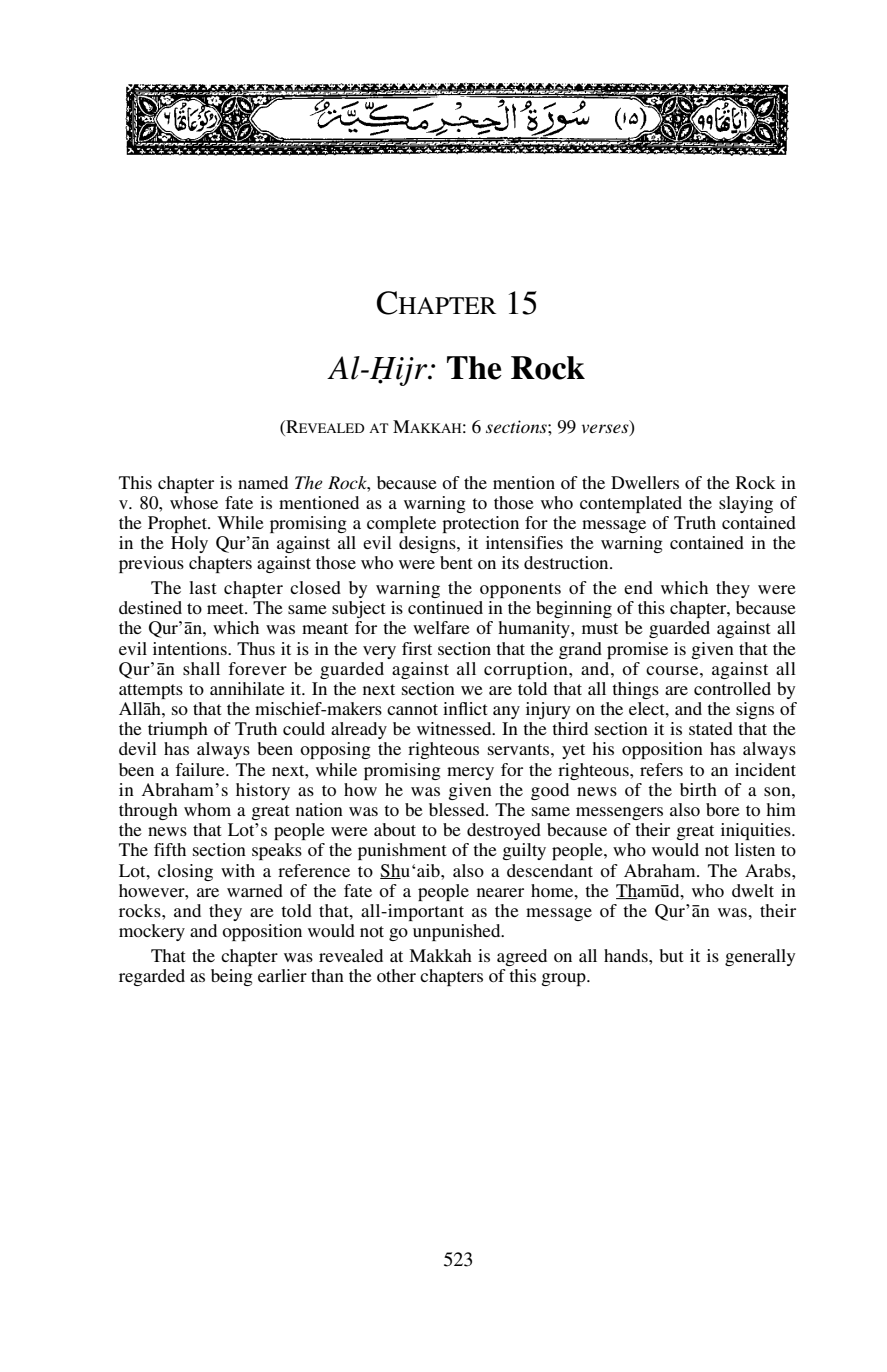 This screenshot has width=887, height=1372. What do you see at coordinates (522, 957) in the screenshot?
I see `agreed` at bounding box center [522, 957].
